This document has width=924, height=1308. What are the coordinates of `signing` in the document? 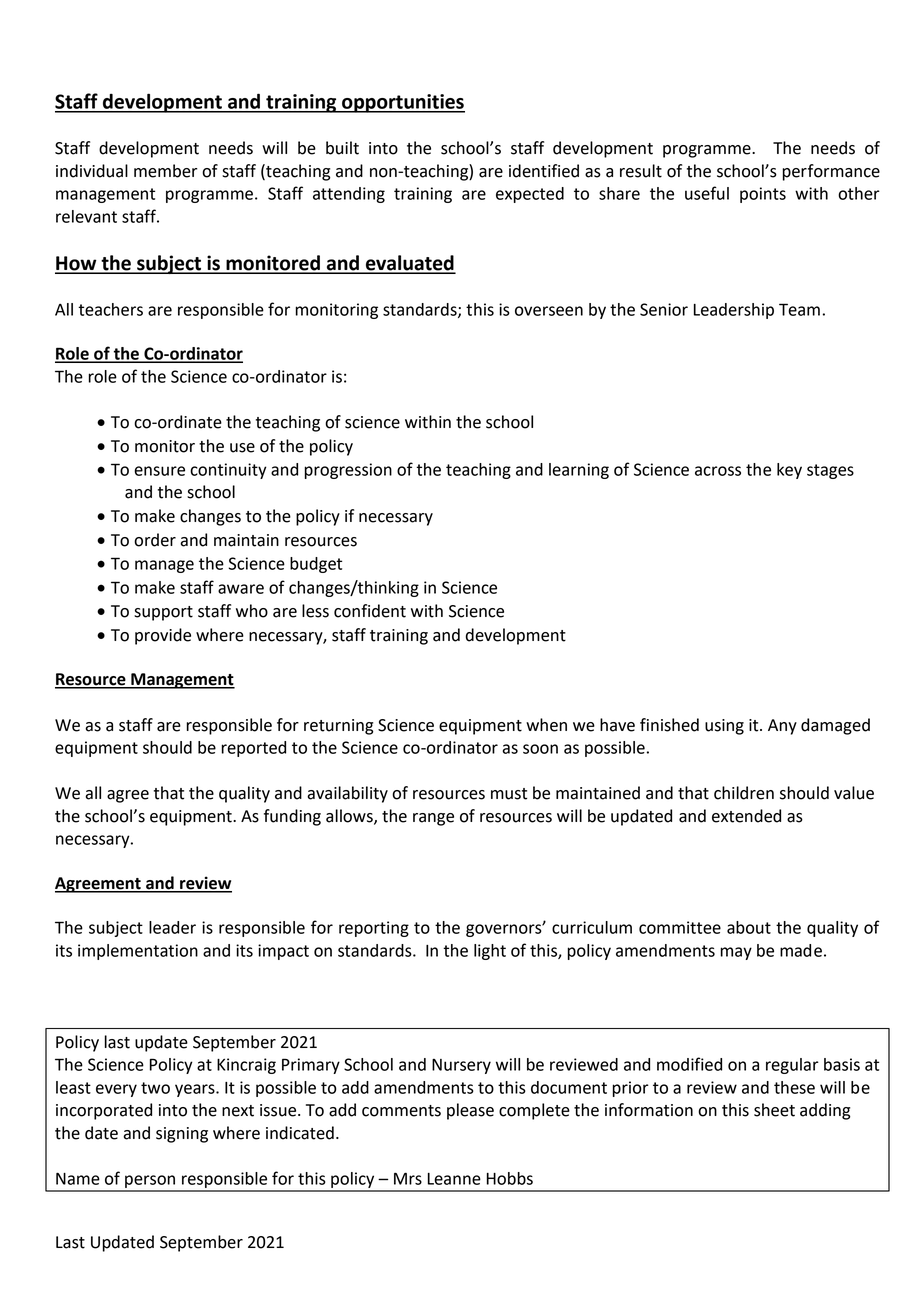 It's located at (182, 1135).
